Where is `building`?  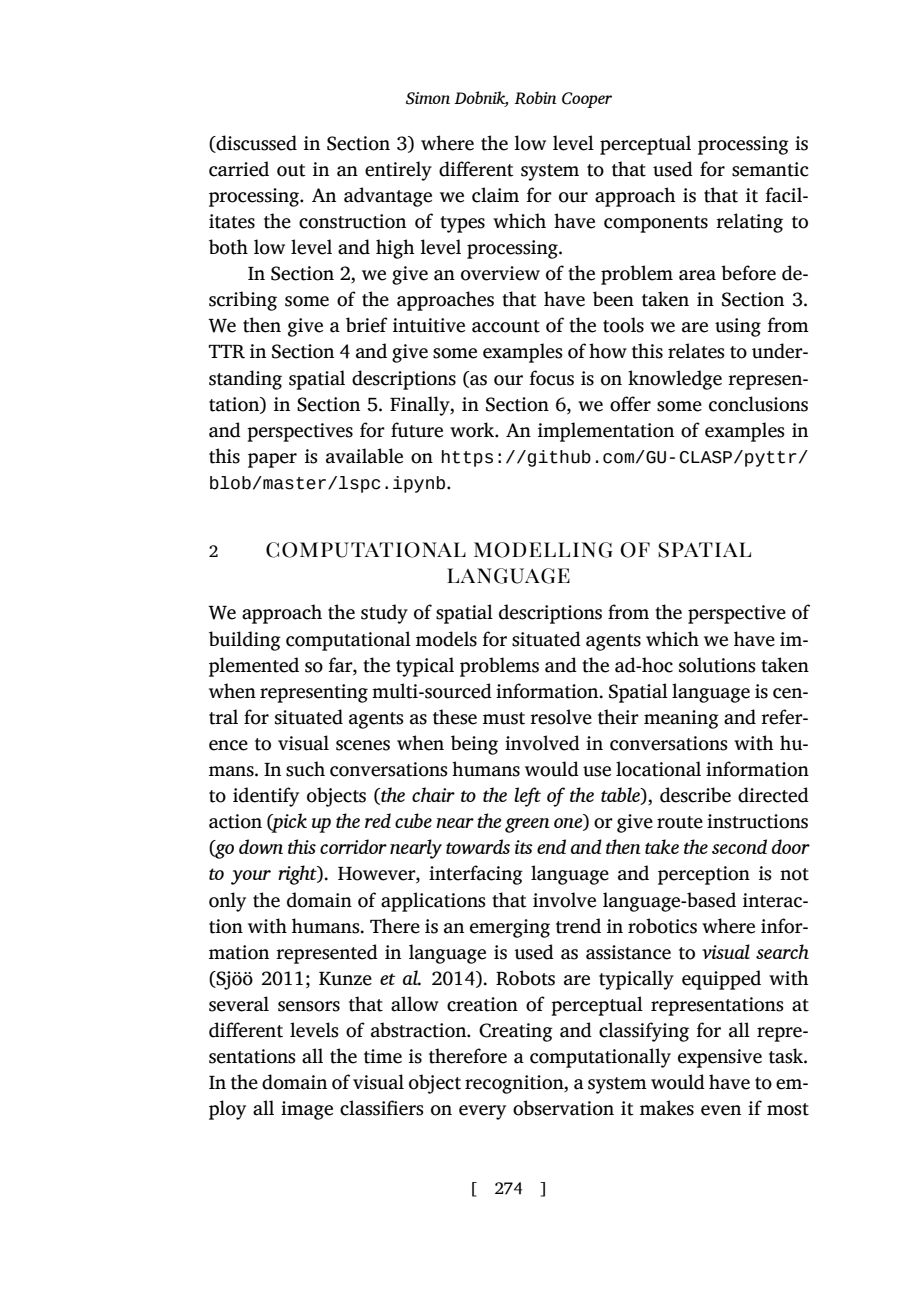 building is located at coordinates (245, 641).
